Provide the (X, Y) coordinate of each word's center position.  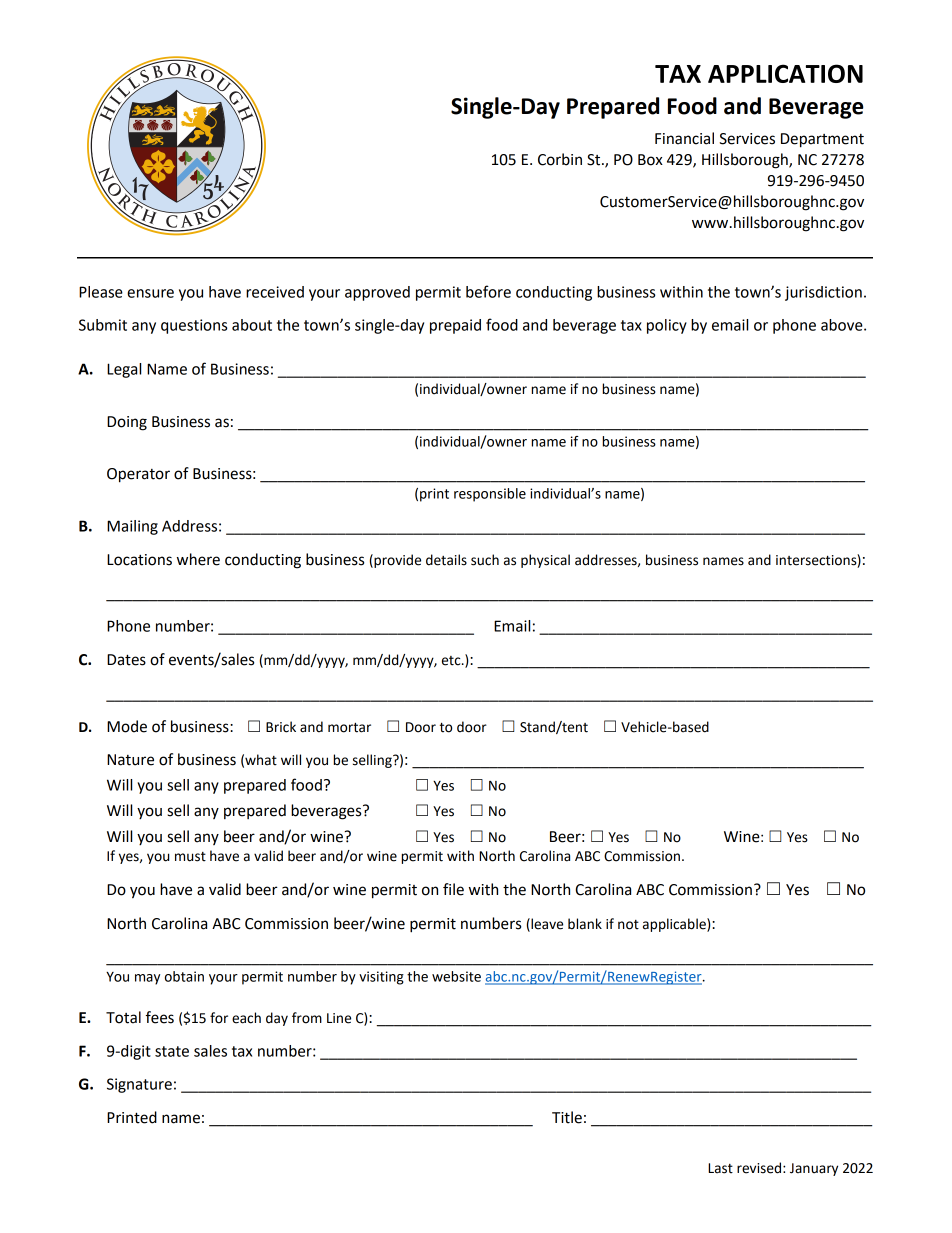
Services (747, 139)
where (198, 559)
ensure (150, 293)
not (628, 925)
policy (667, 326)
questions (194, 326)
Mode (127, 726)
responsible (490, 495)
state (172, 1051)
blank (585, 924)
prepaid (455, 326)
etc (452, 661)
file (453, 889)
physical (545, 561)
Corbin (560, 159)
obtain (184, 976)
